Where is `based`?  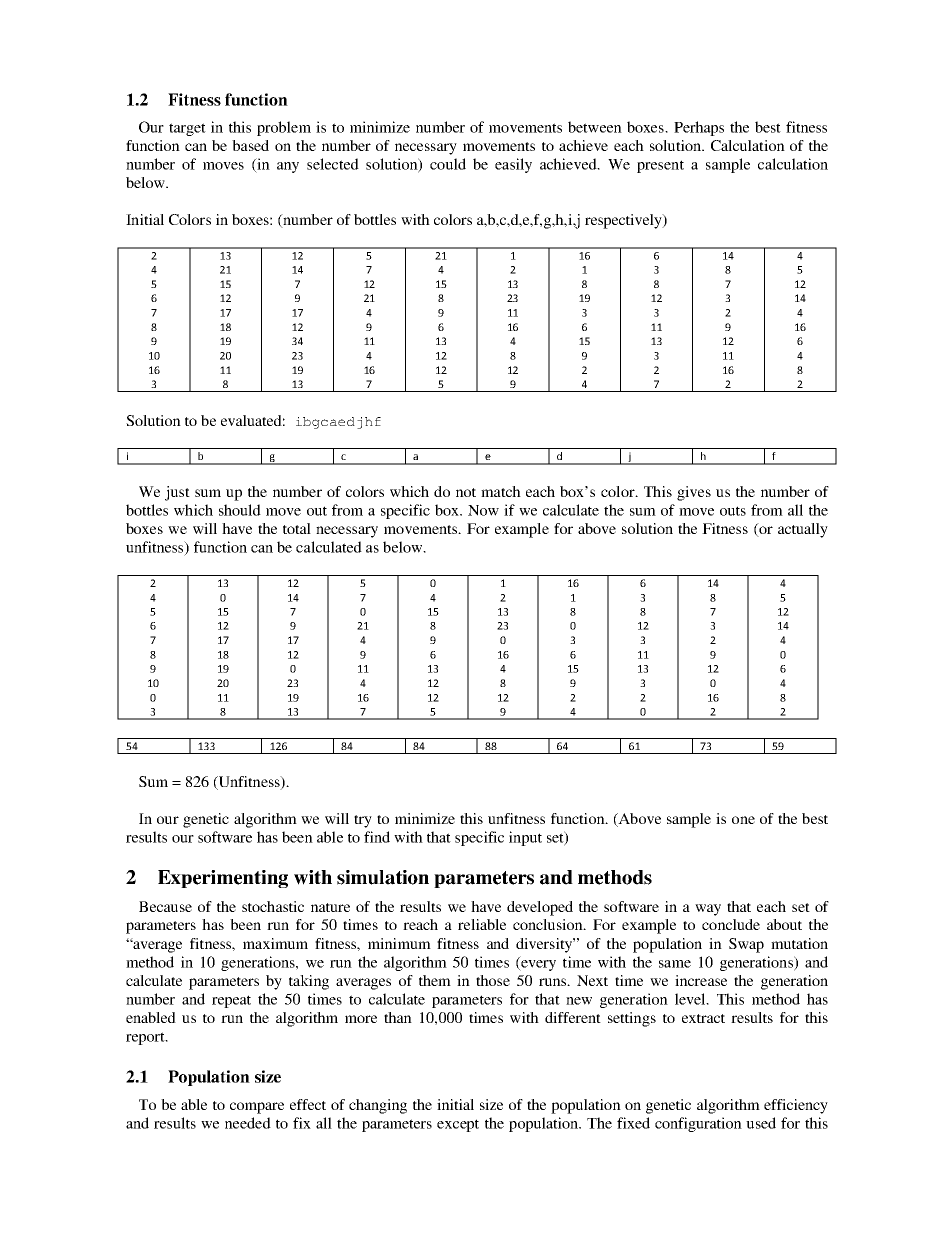
based is located at coordinates (250, 145).
